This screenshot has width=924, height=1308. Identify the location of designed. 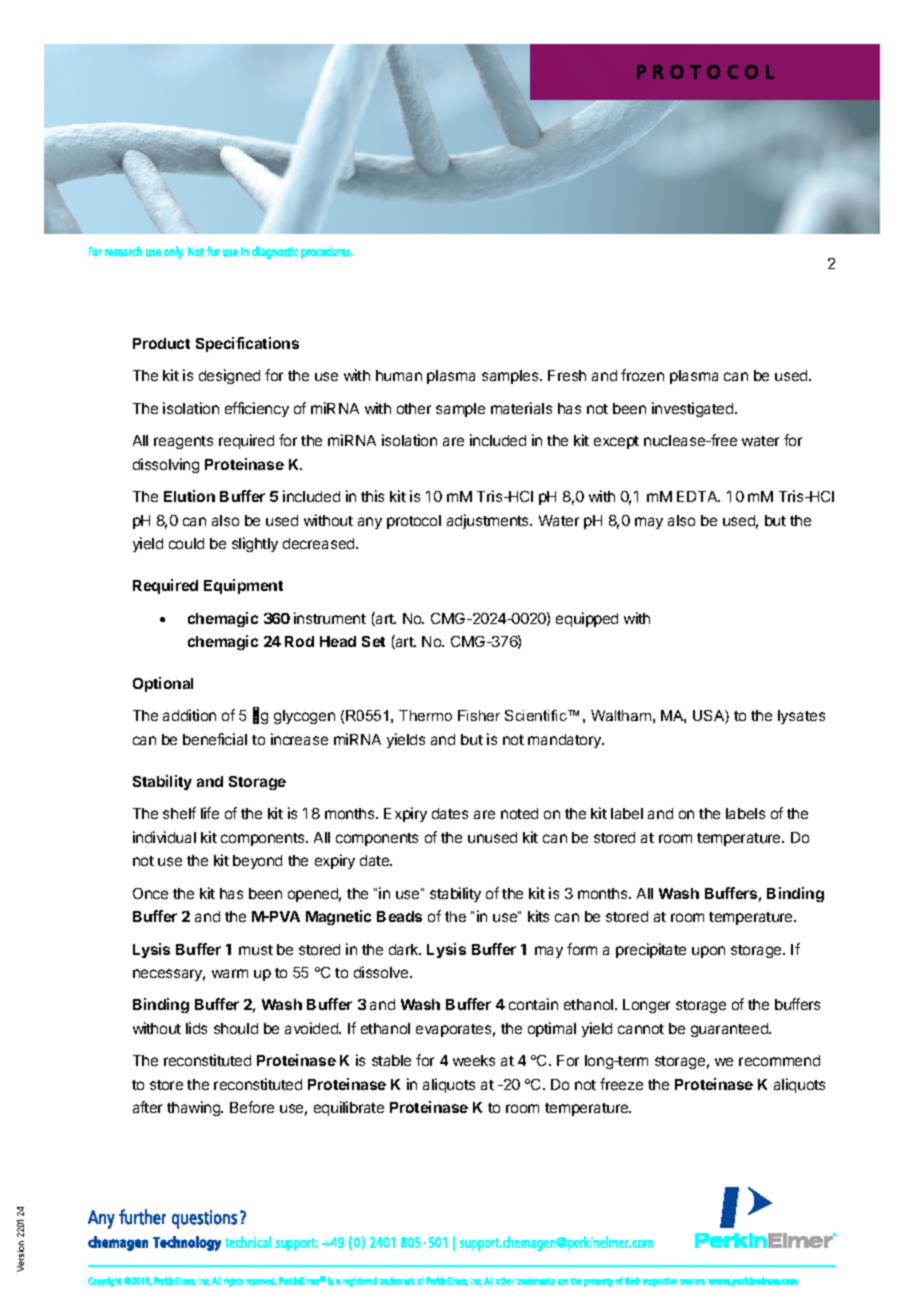
(229, 376).
